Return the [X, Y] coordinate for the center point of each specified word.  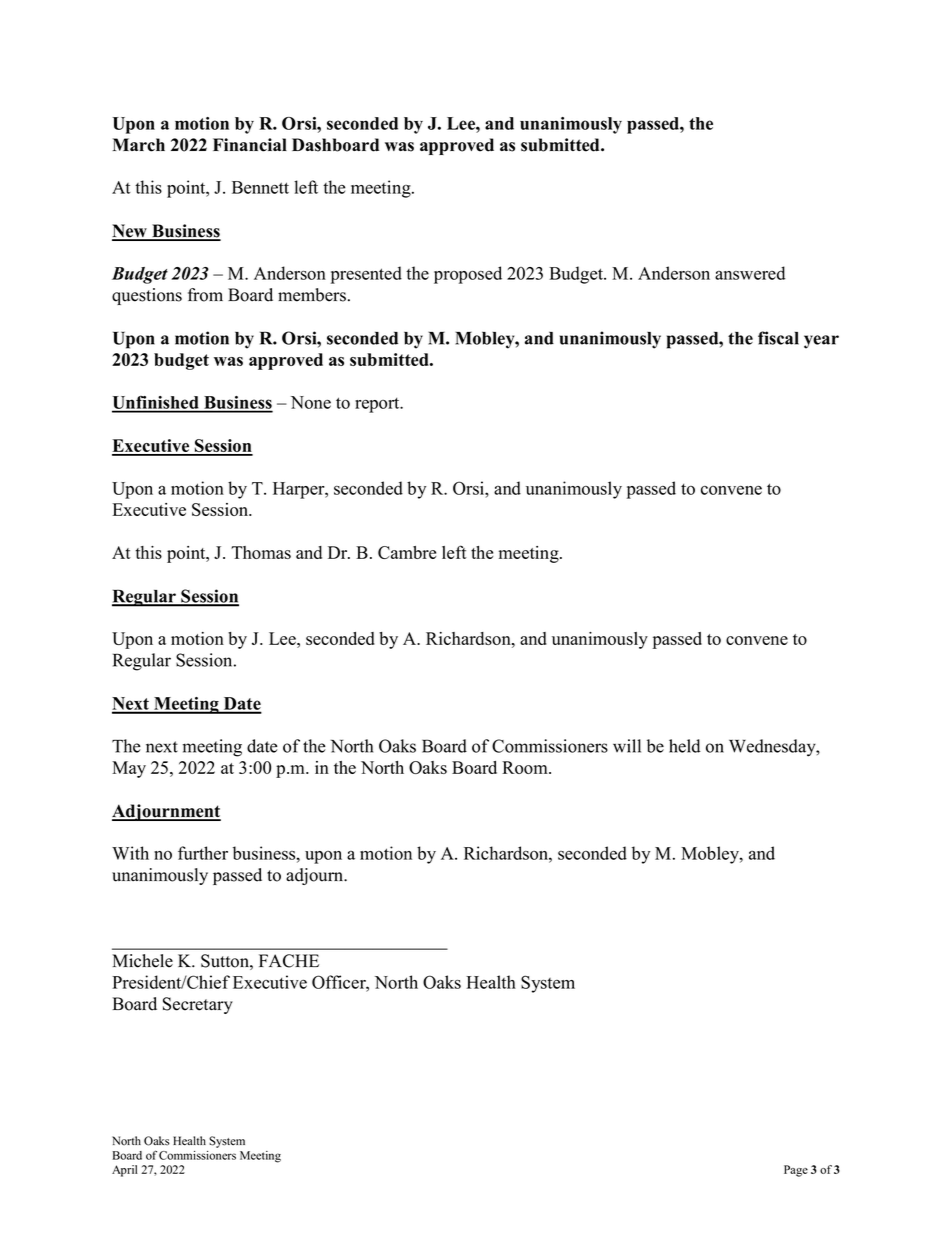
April [124, 1171]
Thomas [261, 552]
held [685, 746]
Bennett [260, 187]
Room [526, 767]
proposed [468, 275]
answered [750, 273]
